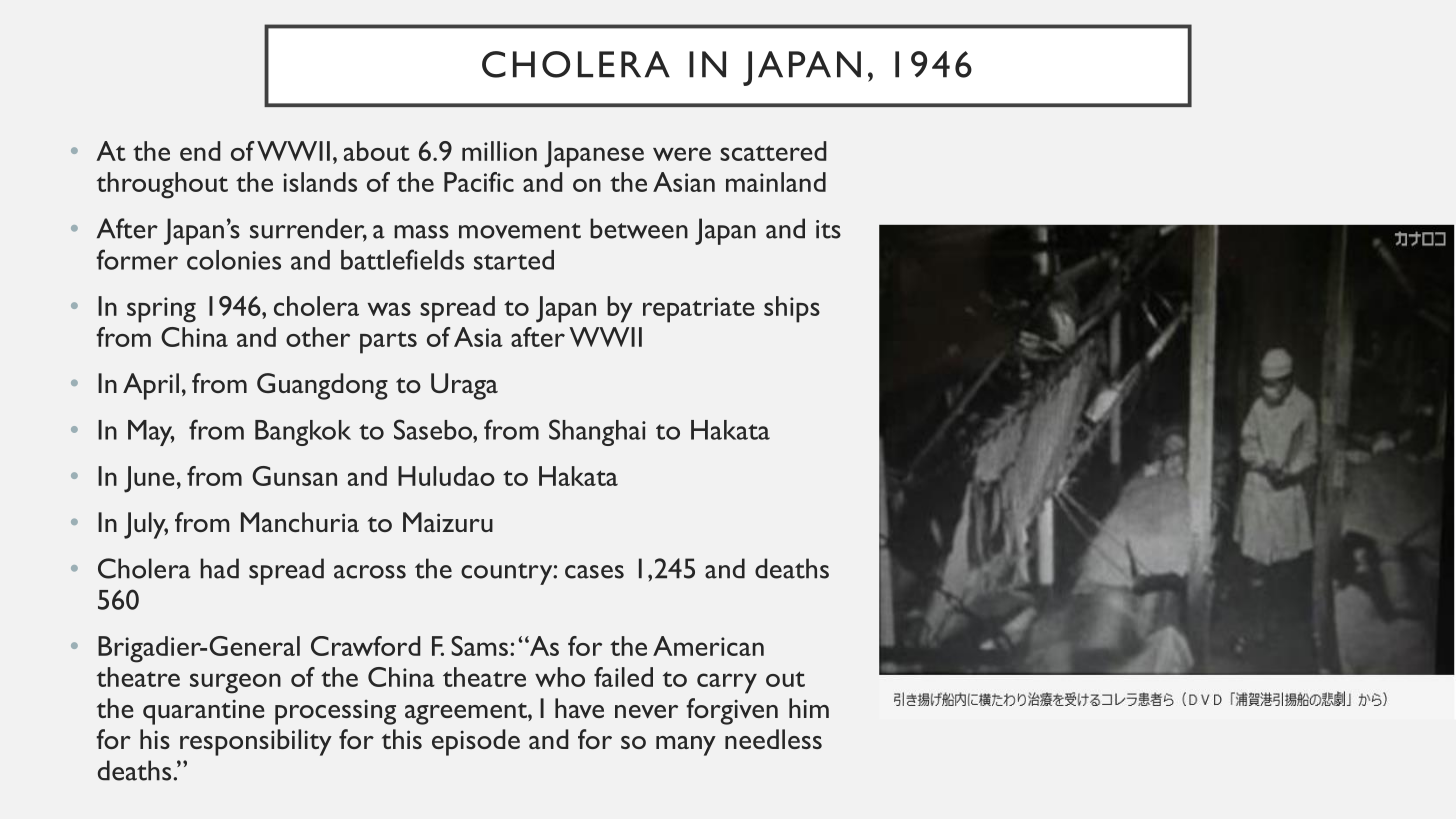 Image resolution: width=1456 pixels, height=819 pixels. What do you see at coordinates (204, 712) in the page?
I see `quarantine` at bounding box center [204, 712].
